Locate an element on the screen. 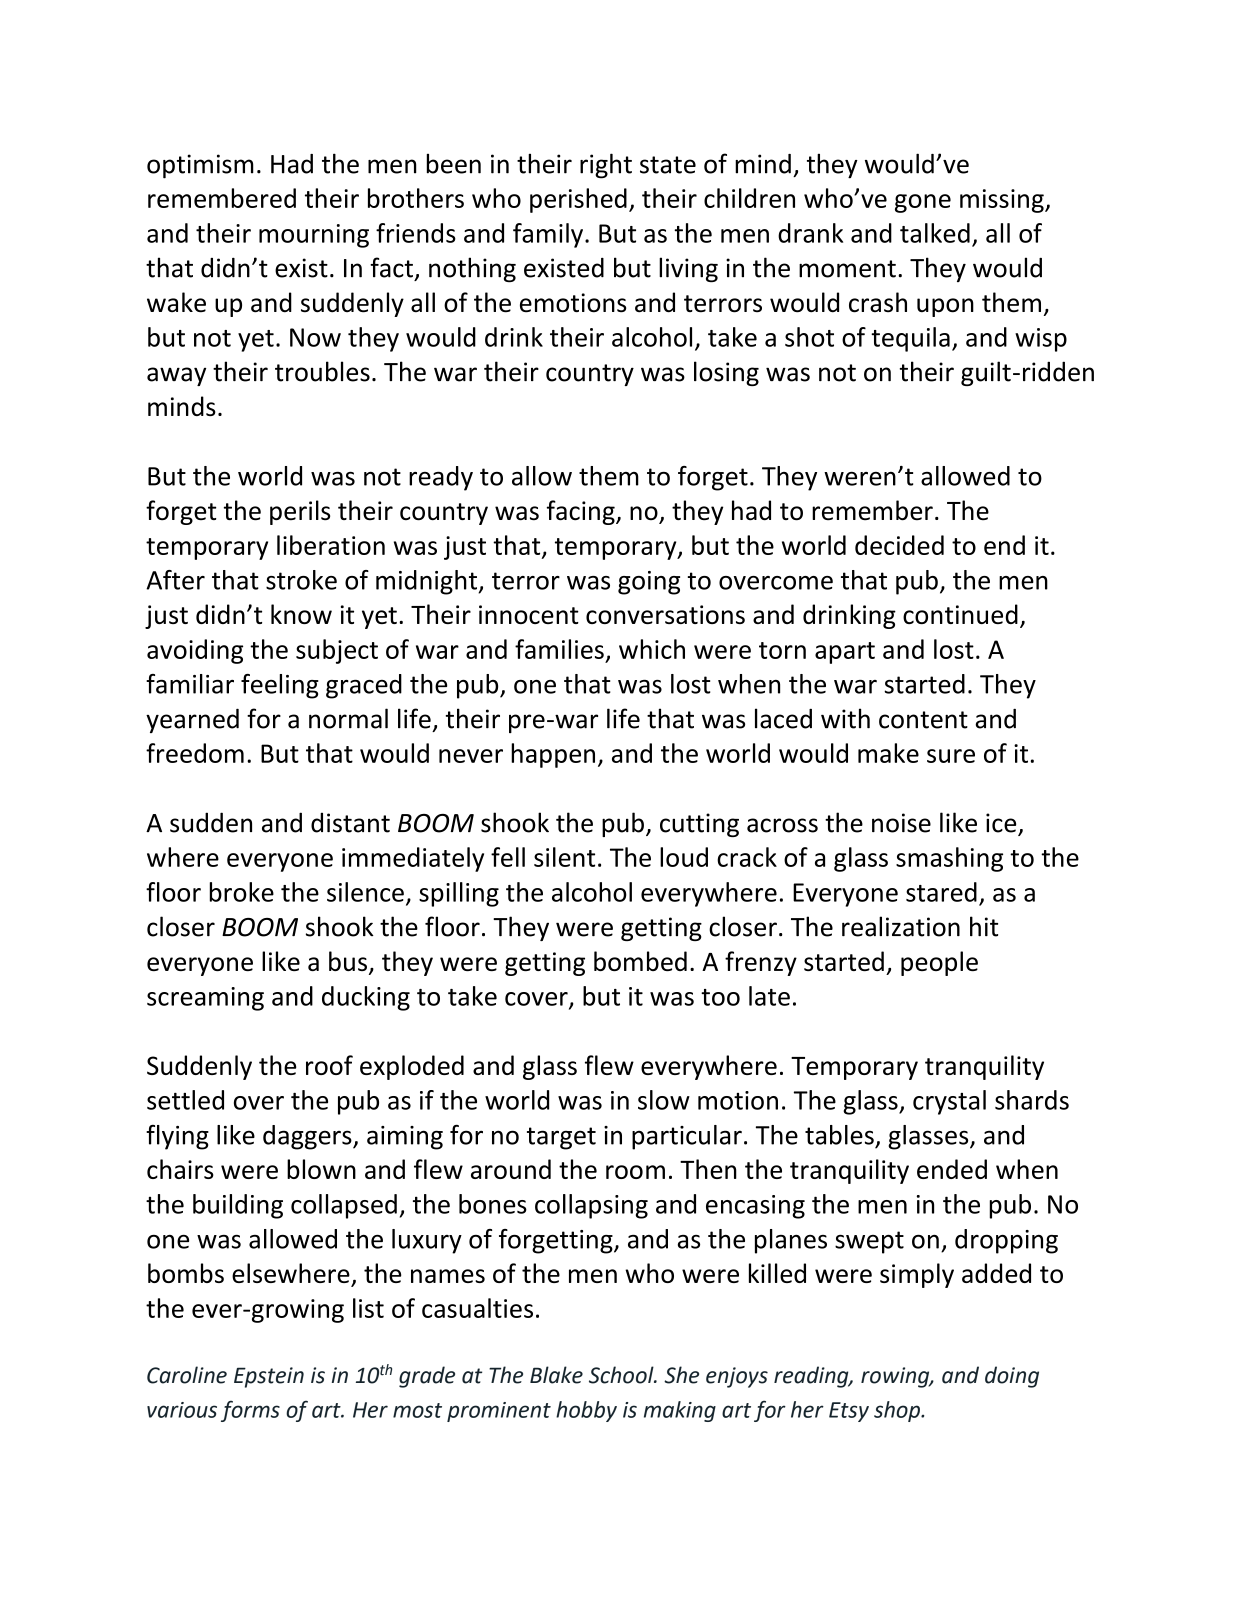 Image resolution: width=1242 pixels, height=1607 pixels. mourning is located at coordinates (314, 236).
